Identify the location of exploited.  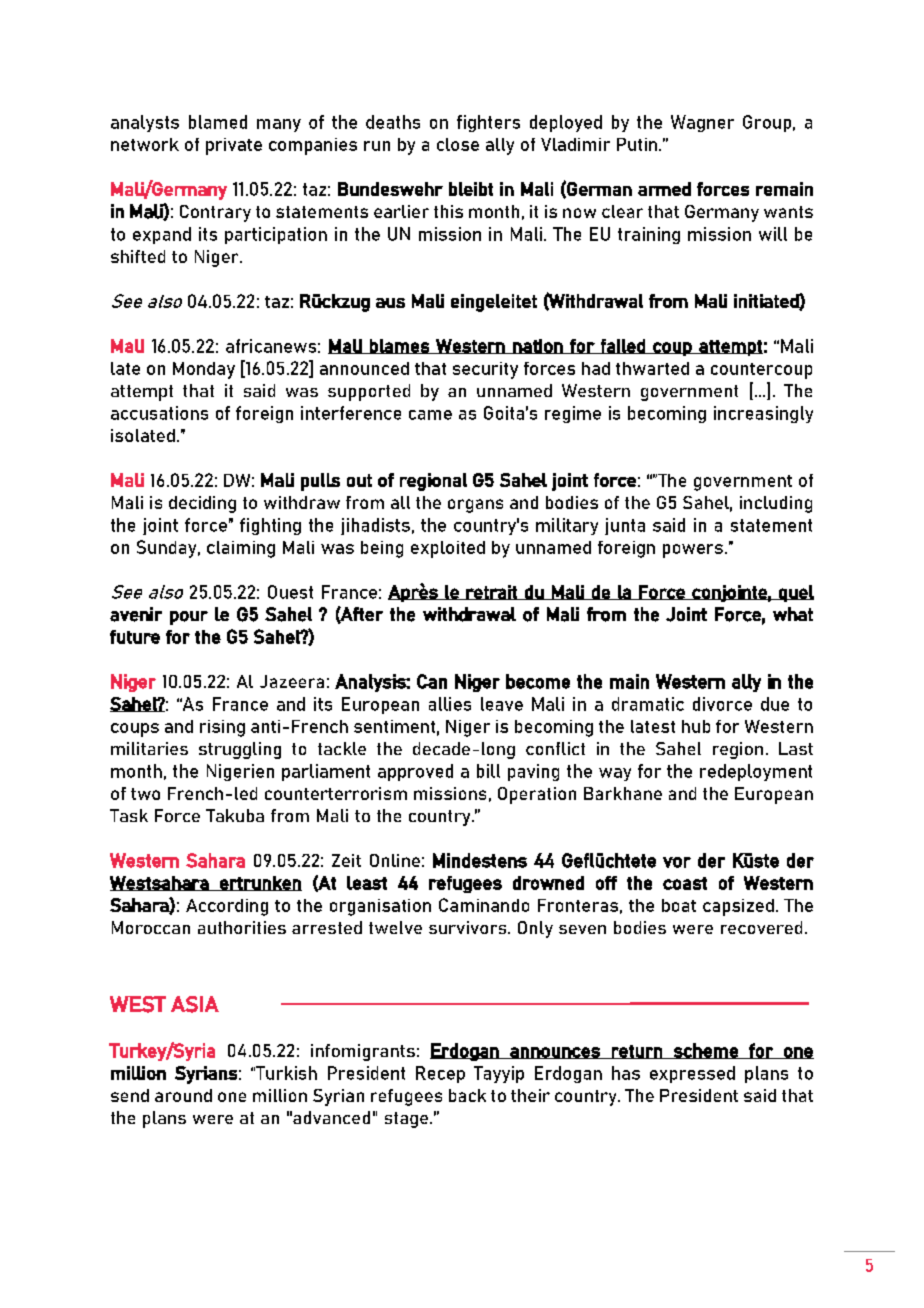
(448, 549).
